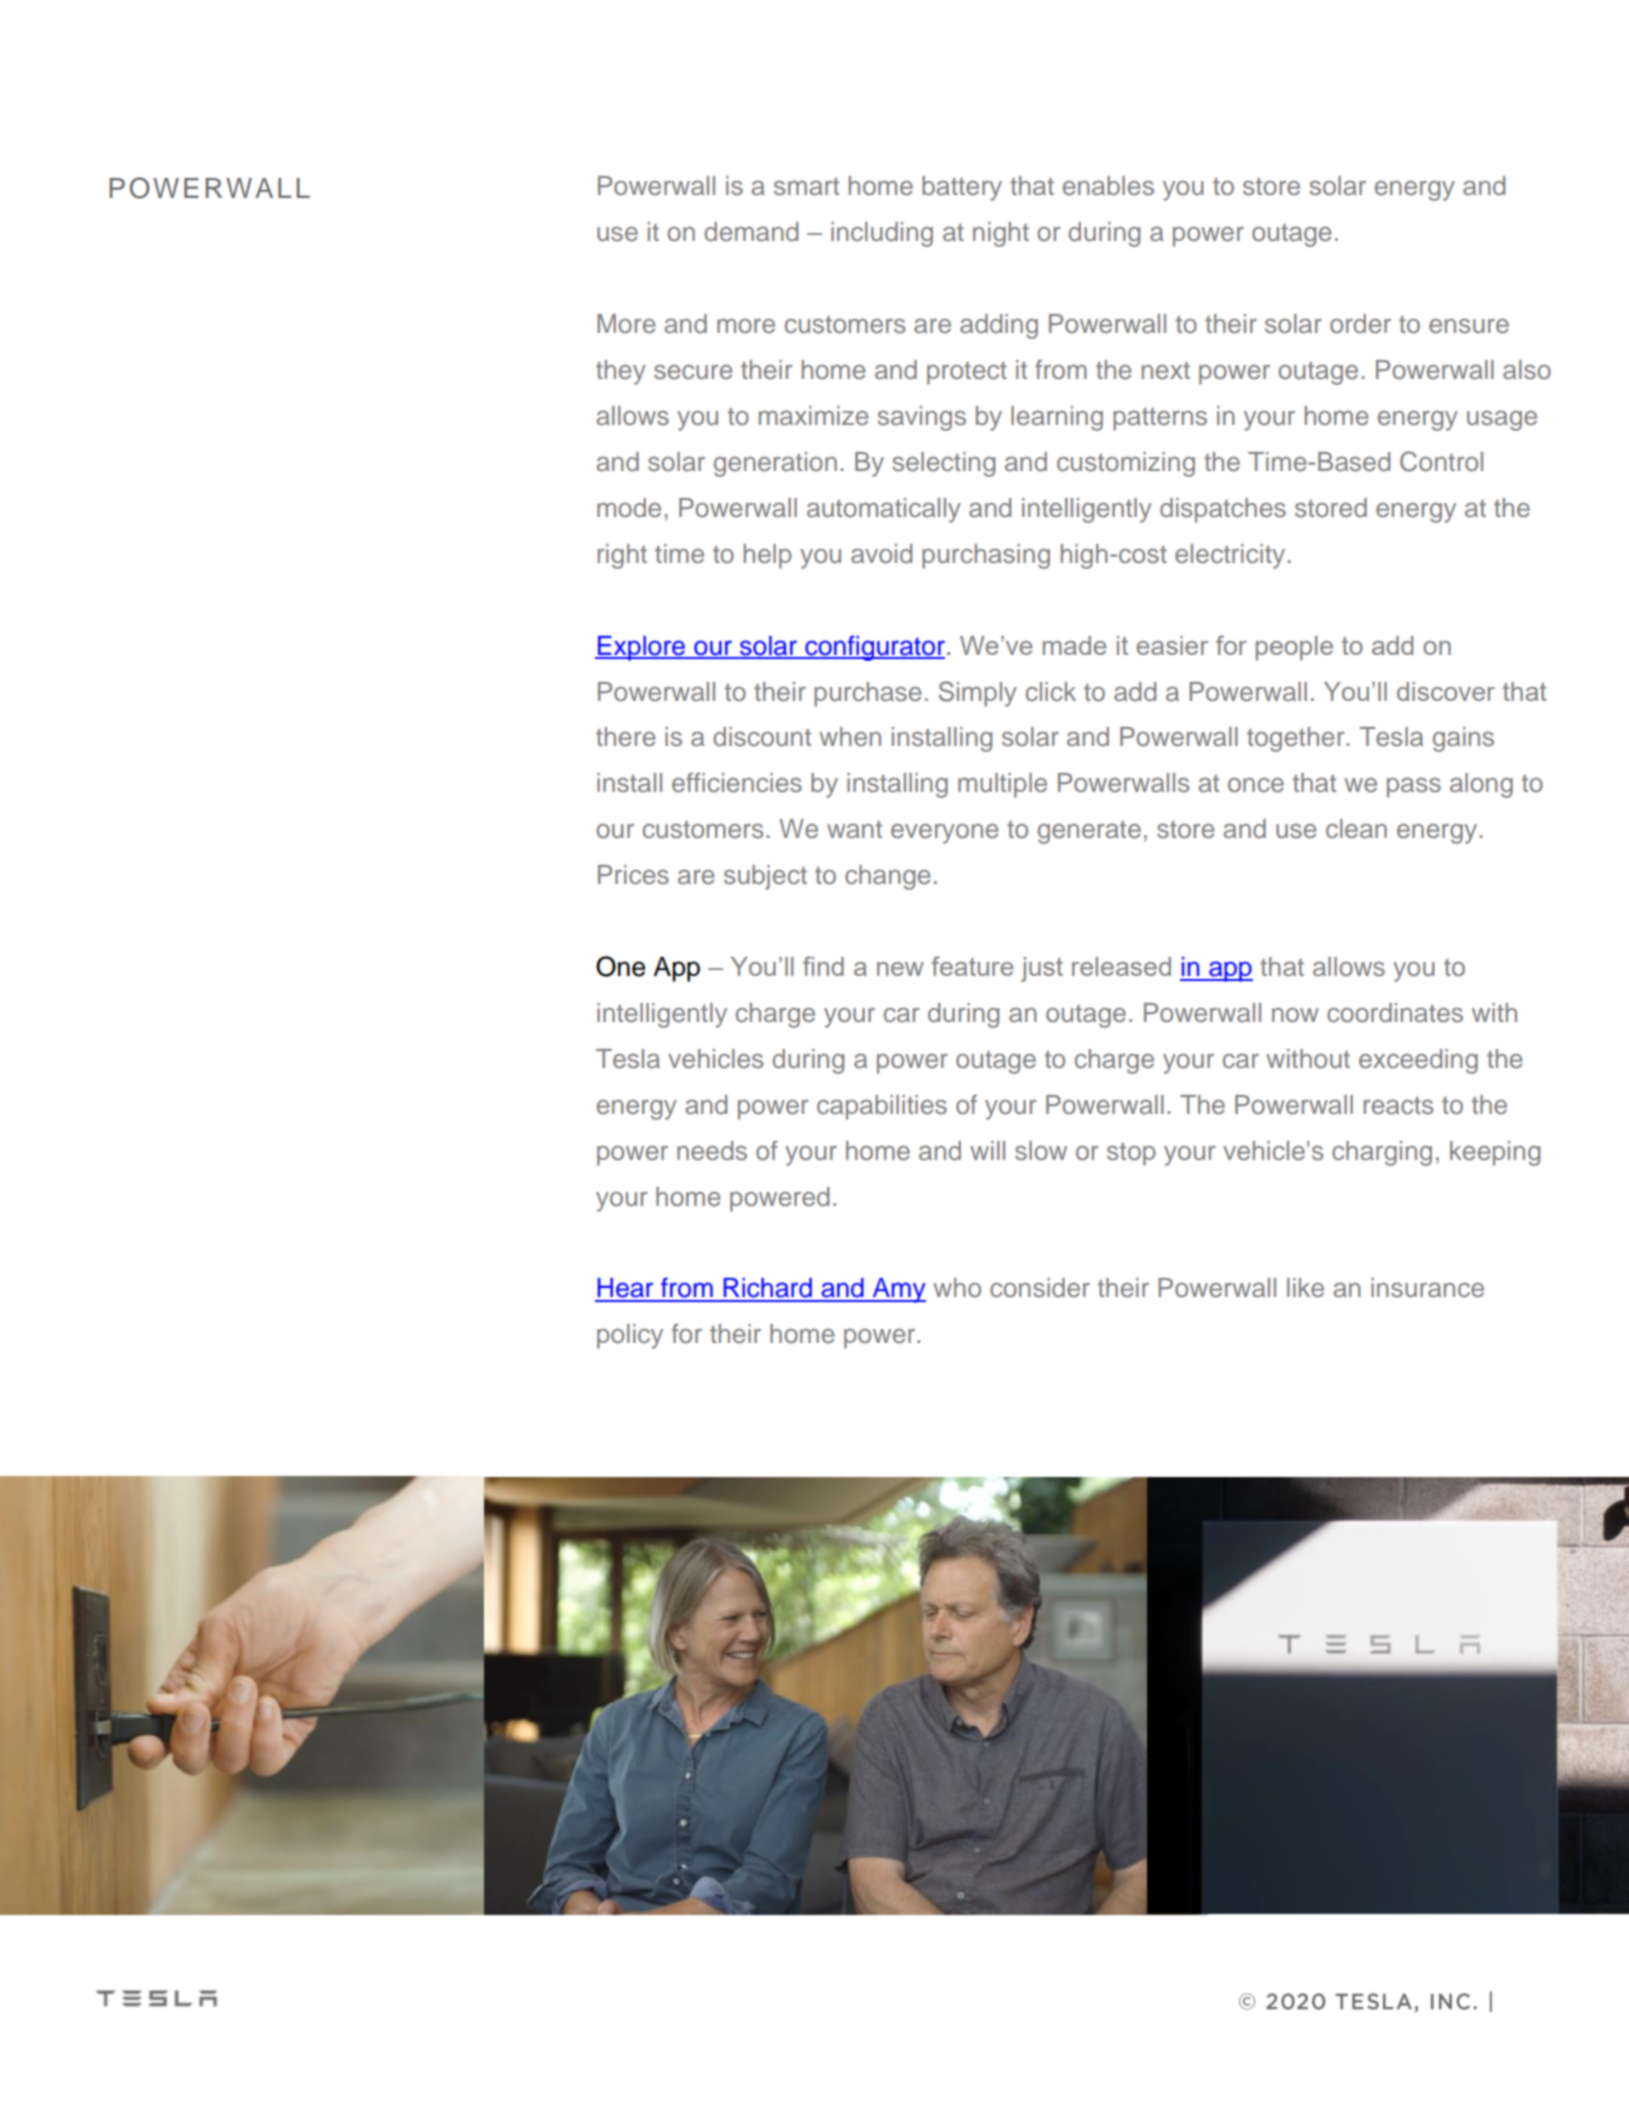 Image resolution: width=1629 pixels, height=2108 pixels. What do you see at coordinates (1040, 1288) in the document?
I see `consider` at bounding box center [1040, 1288].
